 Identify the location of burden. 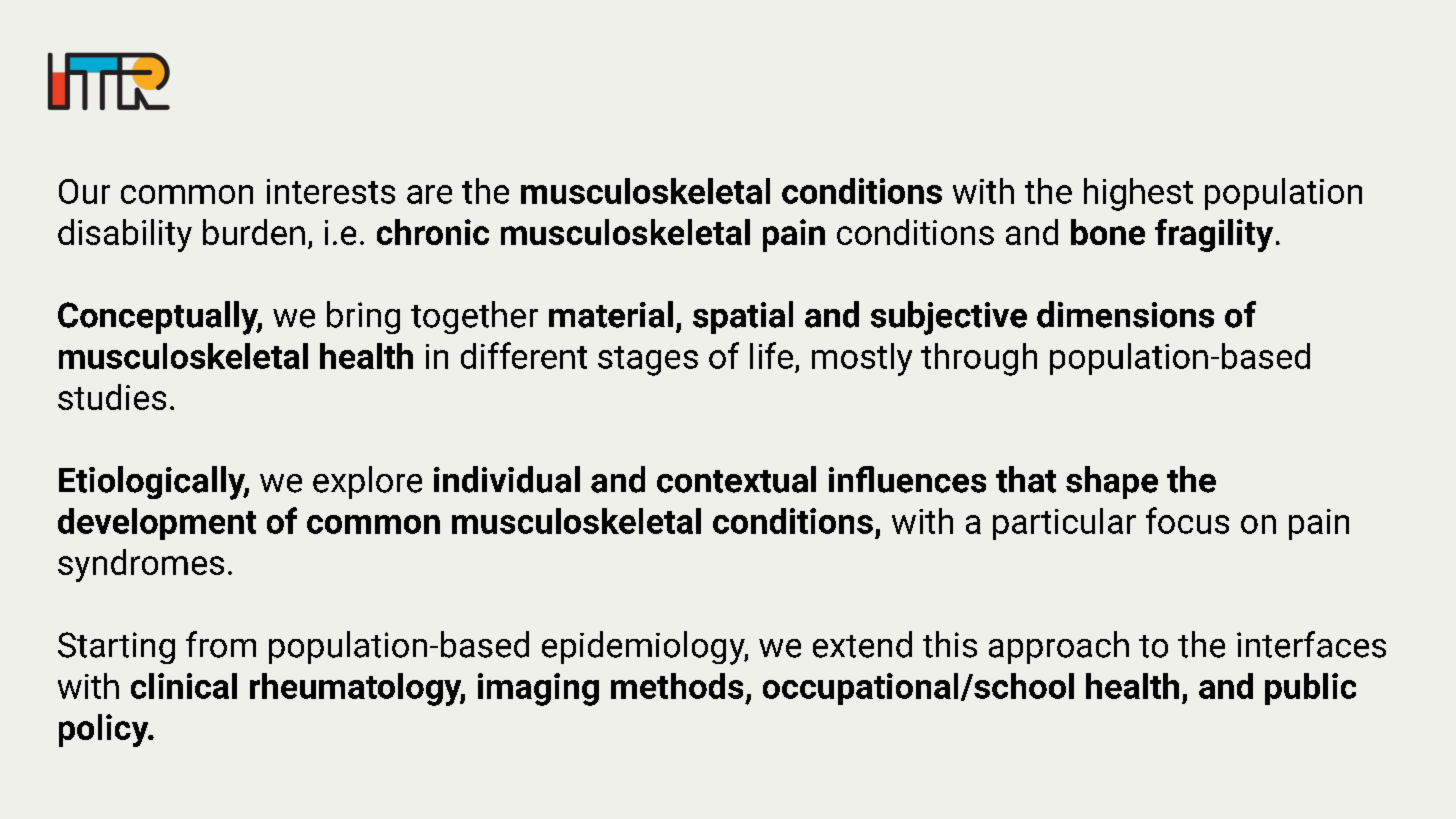
(254, 232).
